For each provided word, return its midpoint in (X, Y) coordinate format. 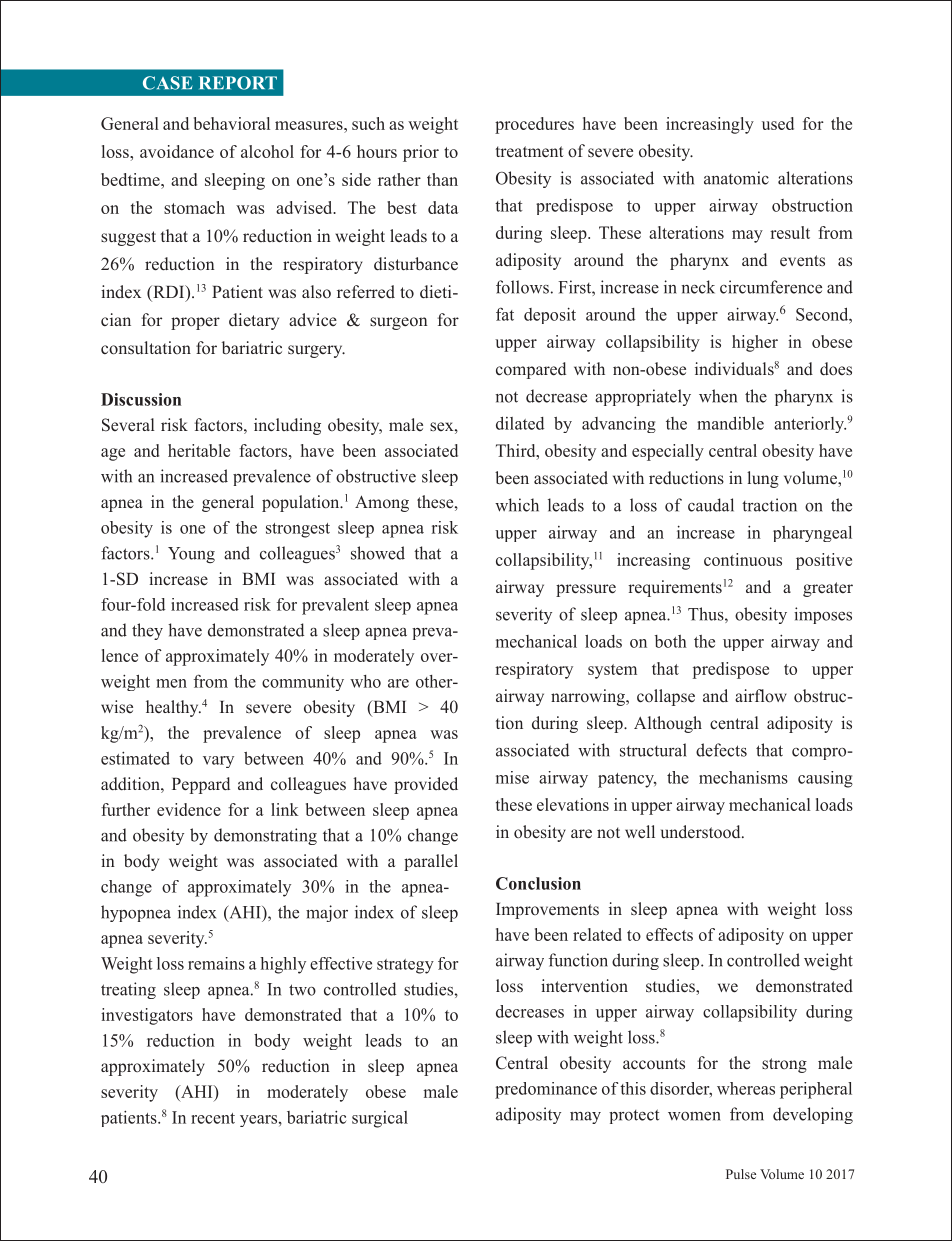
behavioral (232, 123)
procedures (534, 125)
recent (213, 1118)
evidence (189, 809)
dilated (520, 423)
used (778, 123)
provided (426, 785)
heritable (199, 450)
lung (763, 479)
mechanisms (743, 777)
